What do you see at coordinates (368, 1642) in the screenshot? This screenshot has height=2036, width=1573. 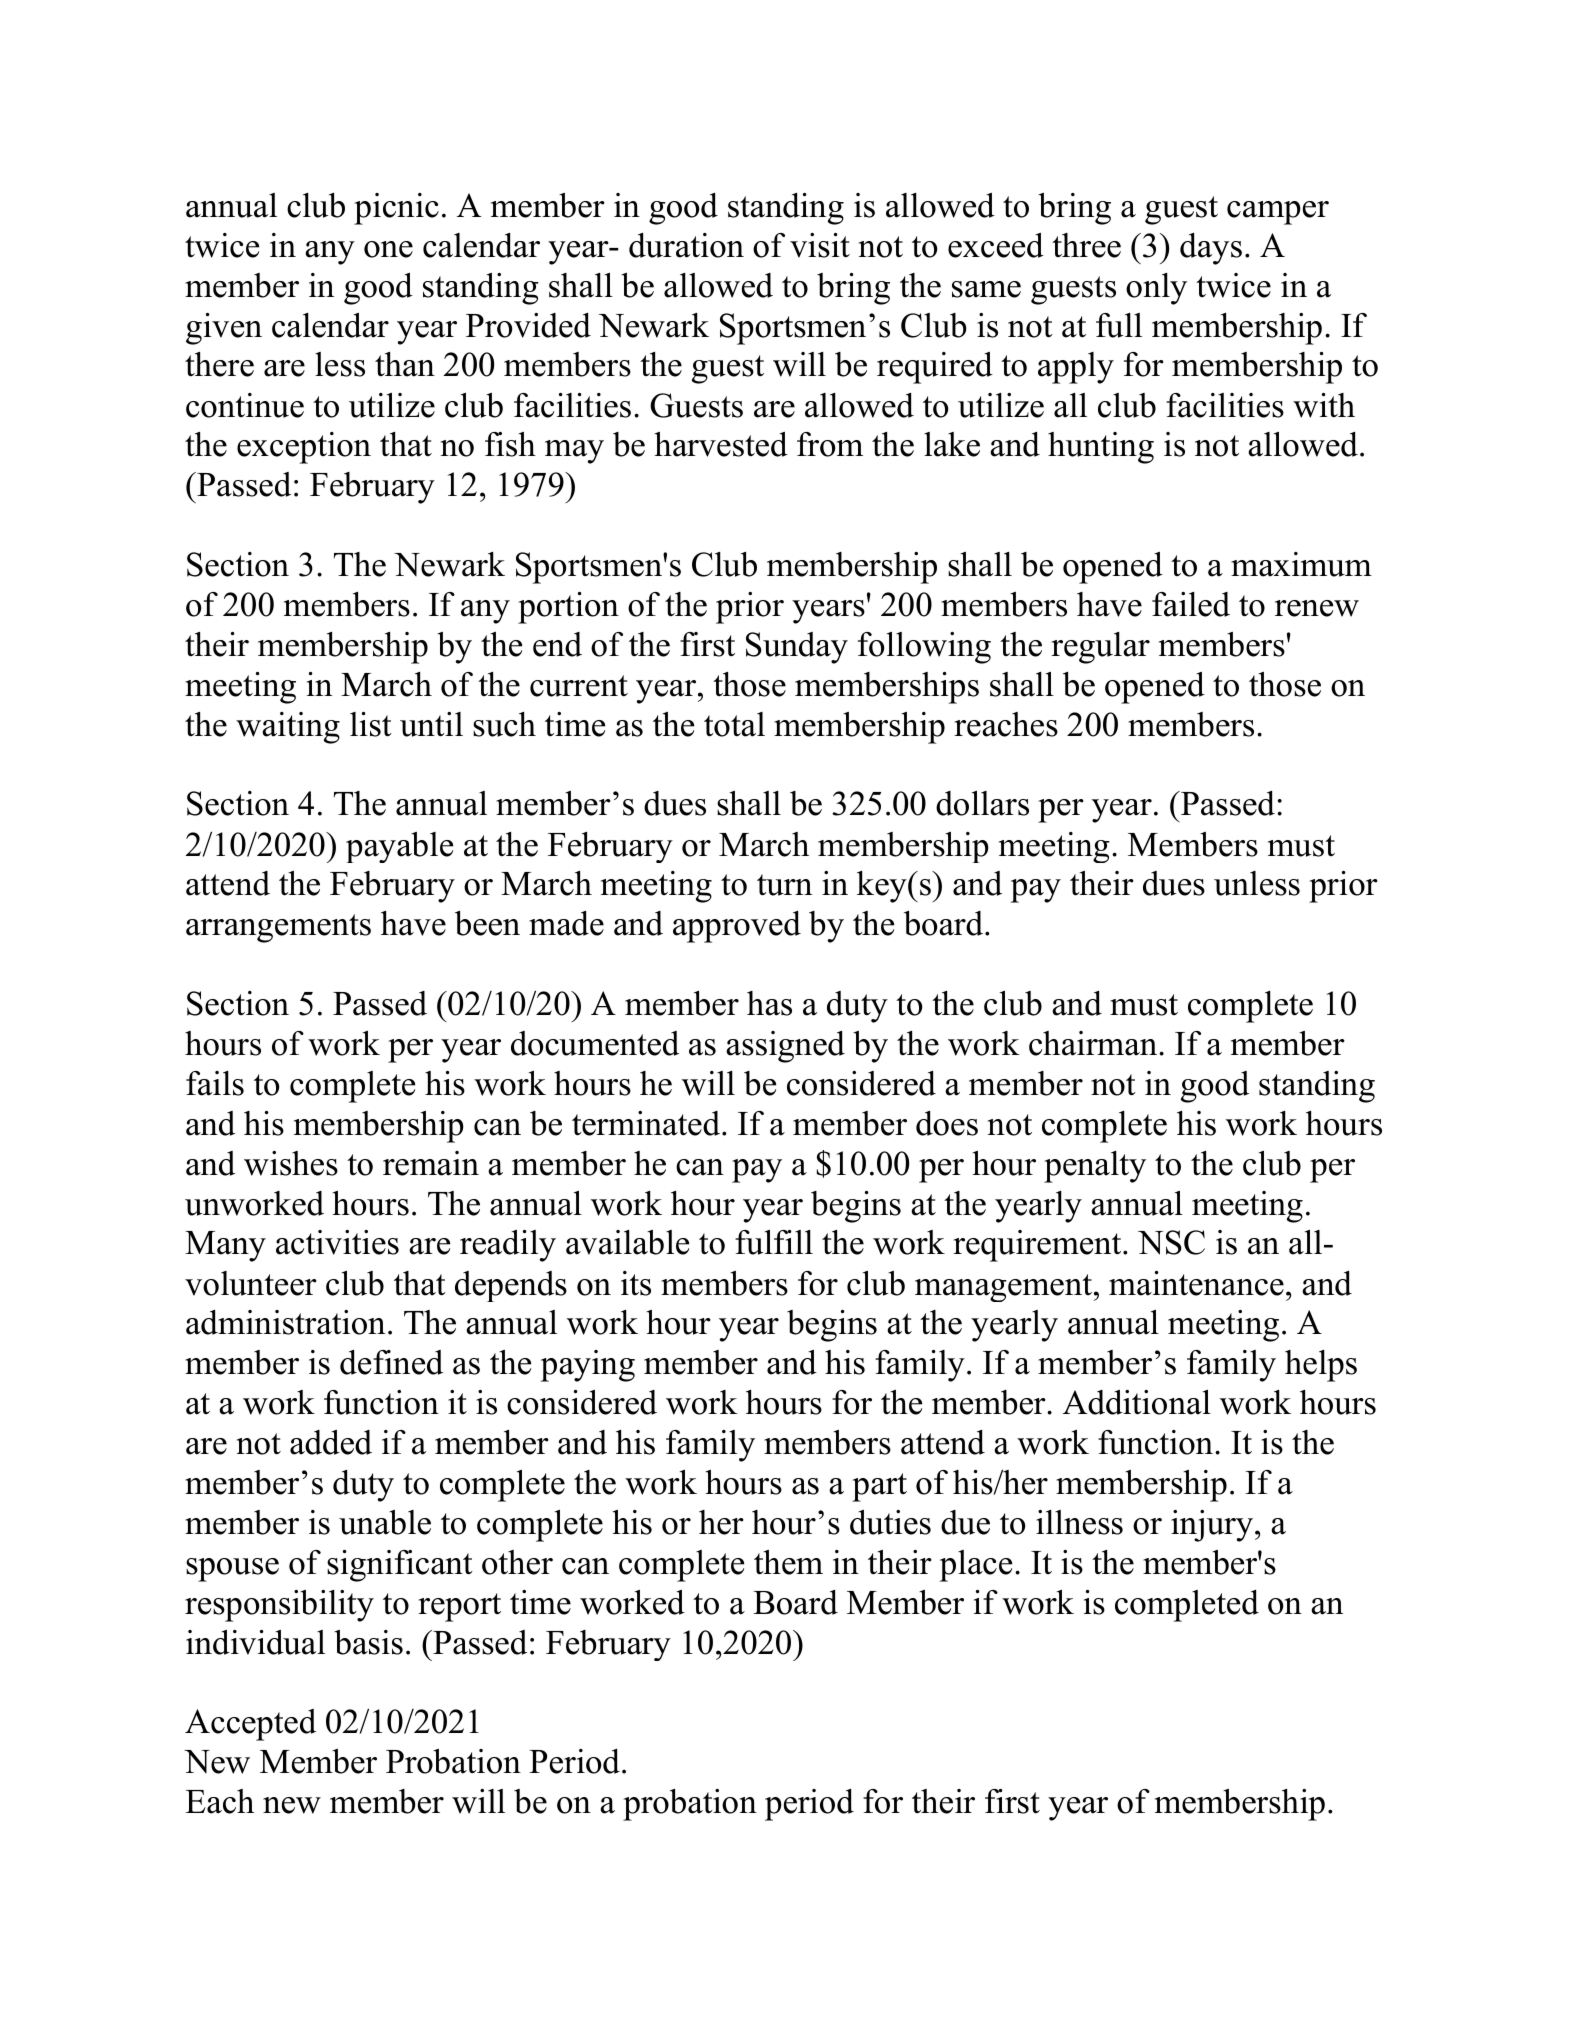 I see `basis` at bounding box center [368, 1642].
